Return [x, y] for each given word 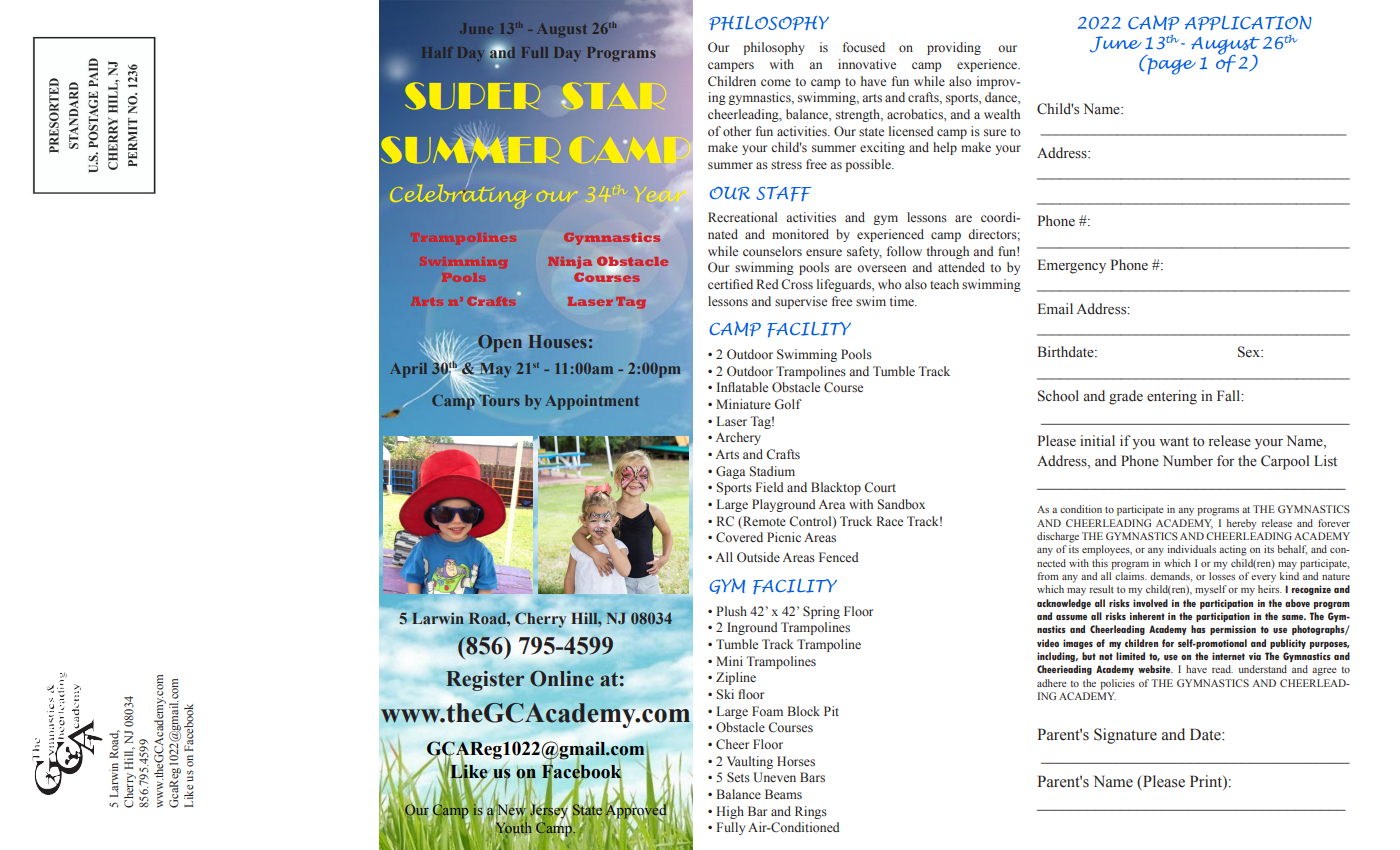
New [511, 810]
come [776, 82]
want [1174, 441]
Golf [788, 404]
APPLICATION [1248, 23]
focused [864, 47]
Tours [498, 399]
